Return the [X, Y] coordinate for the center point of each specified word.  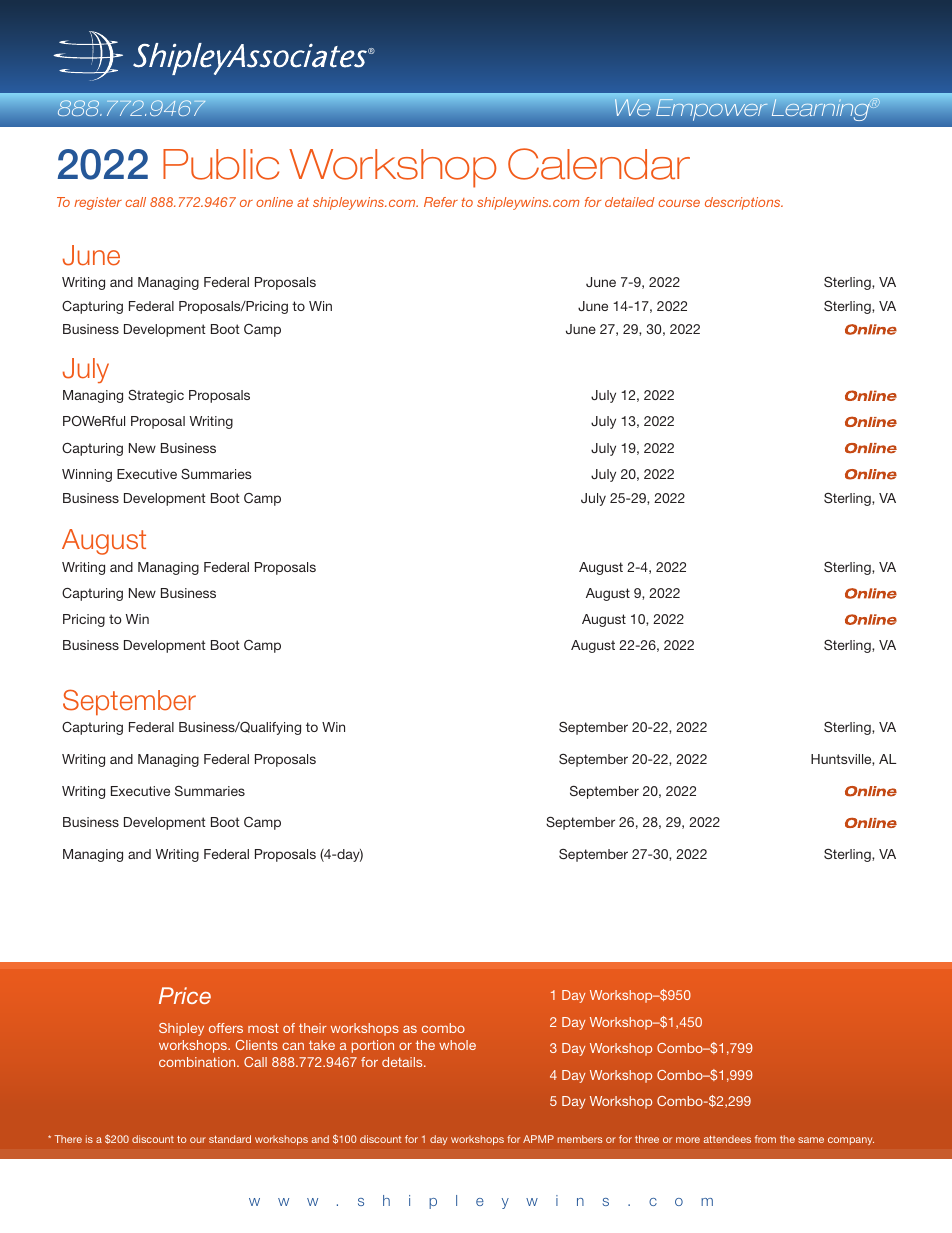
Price [185, 995]
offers [226, 1028]
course [679, 203]
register [98, 203]
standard [230, 1139]
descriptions [744, 203]
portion [373, 1046]
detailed [630, 202]
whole [457, 1045]
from [765, 1139]
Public [221, 164]
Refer [441, 202]
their [313, 1028]
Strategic [156, 396]
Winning [87, 475]
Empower [711, 110]
